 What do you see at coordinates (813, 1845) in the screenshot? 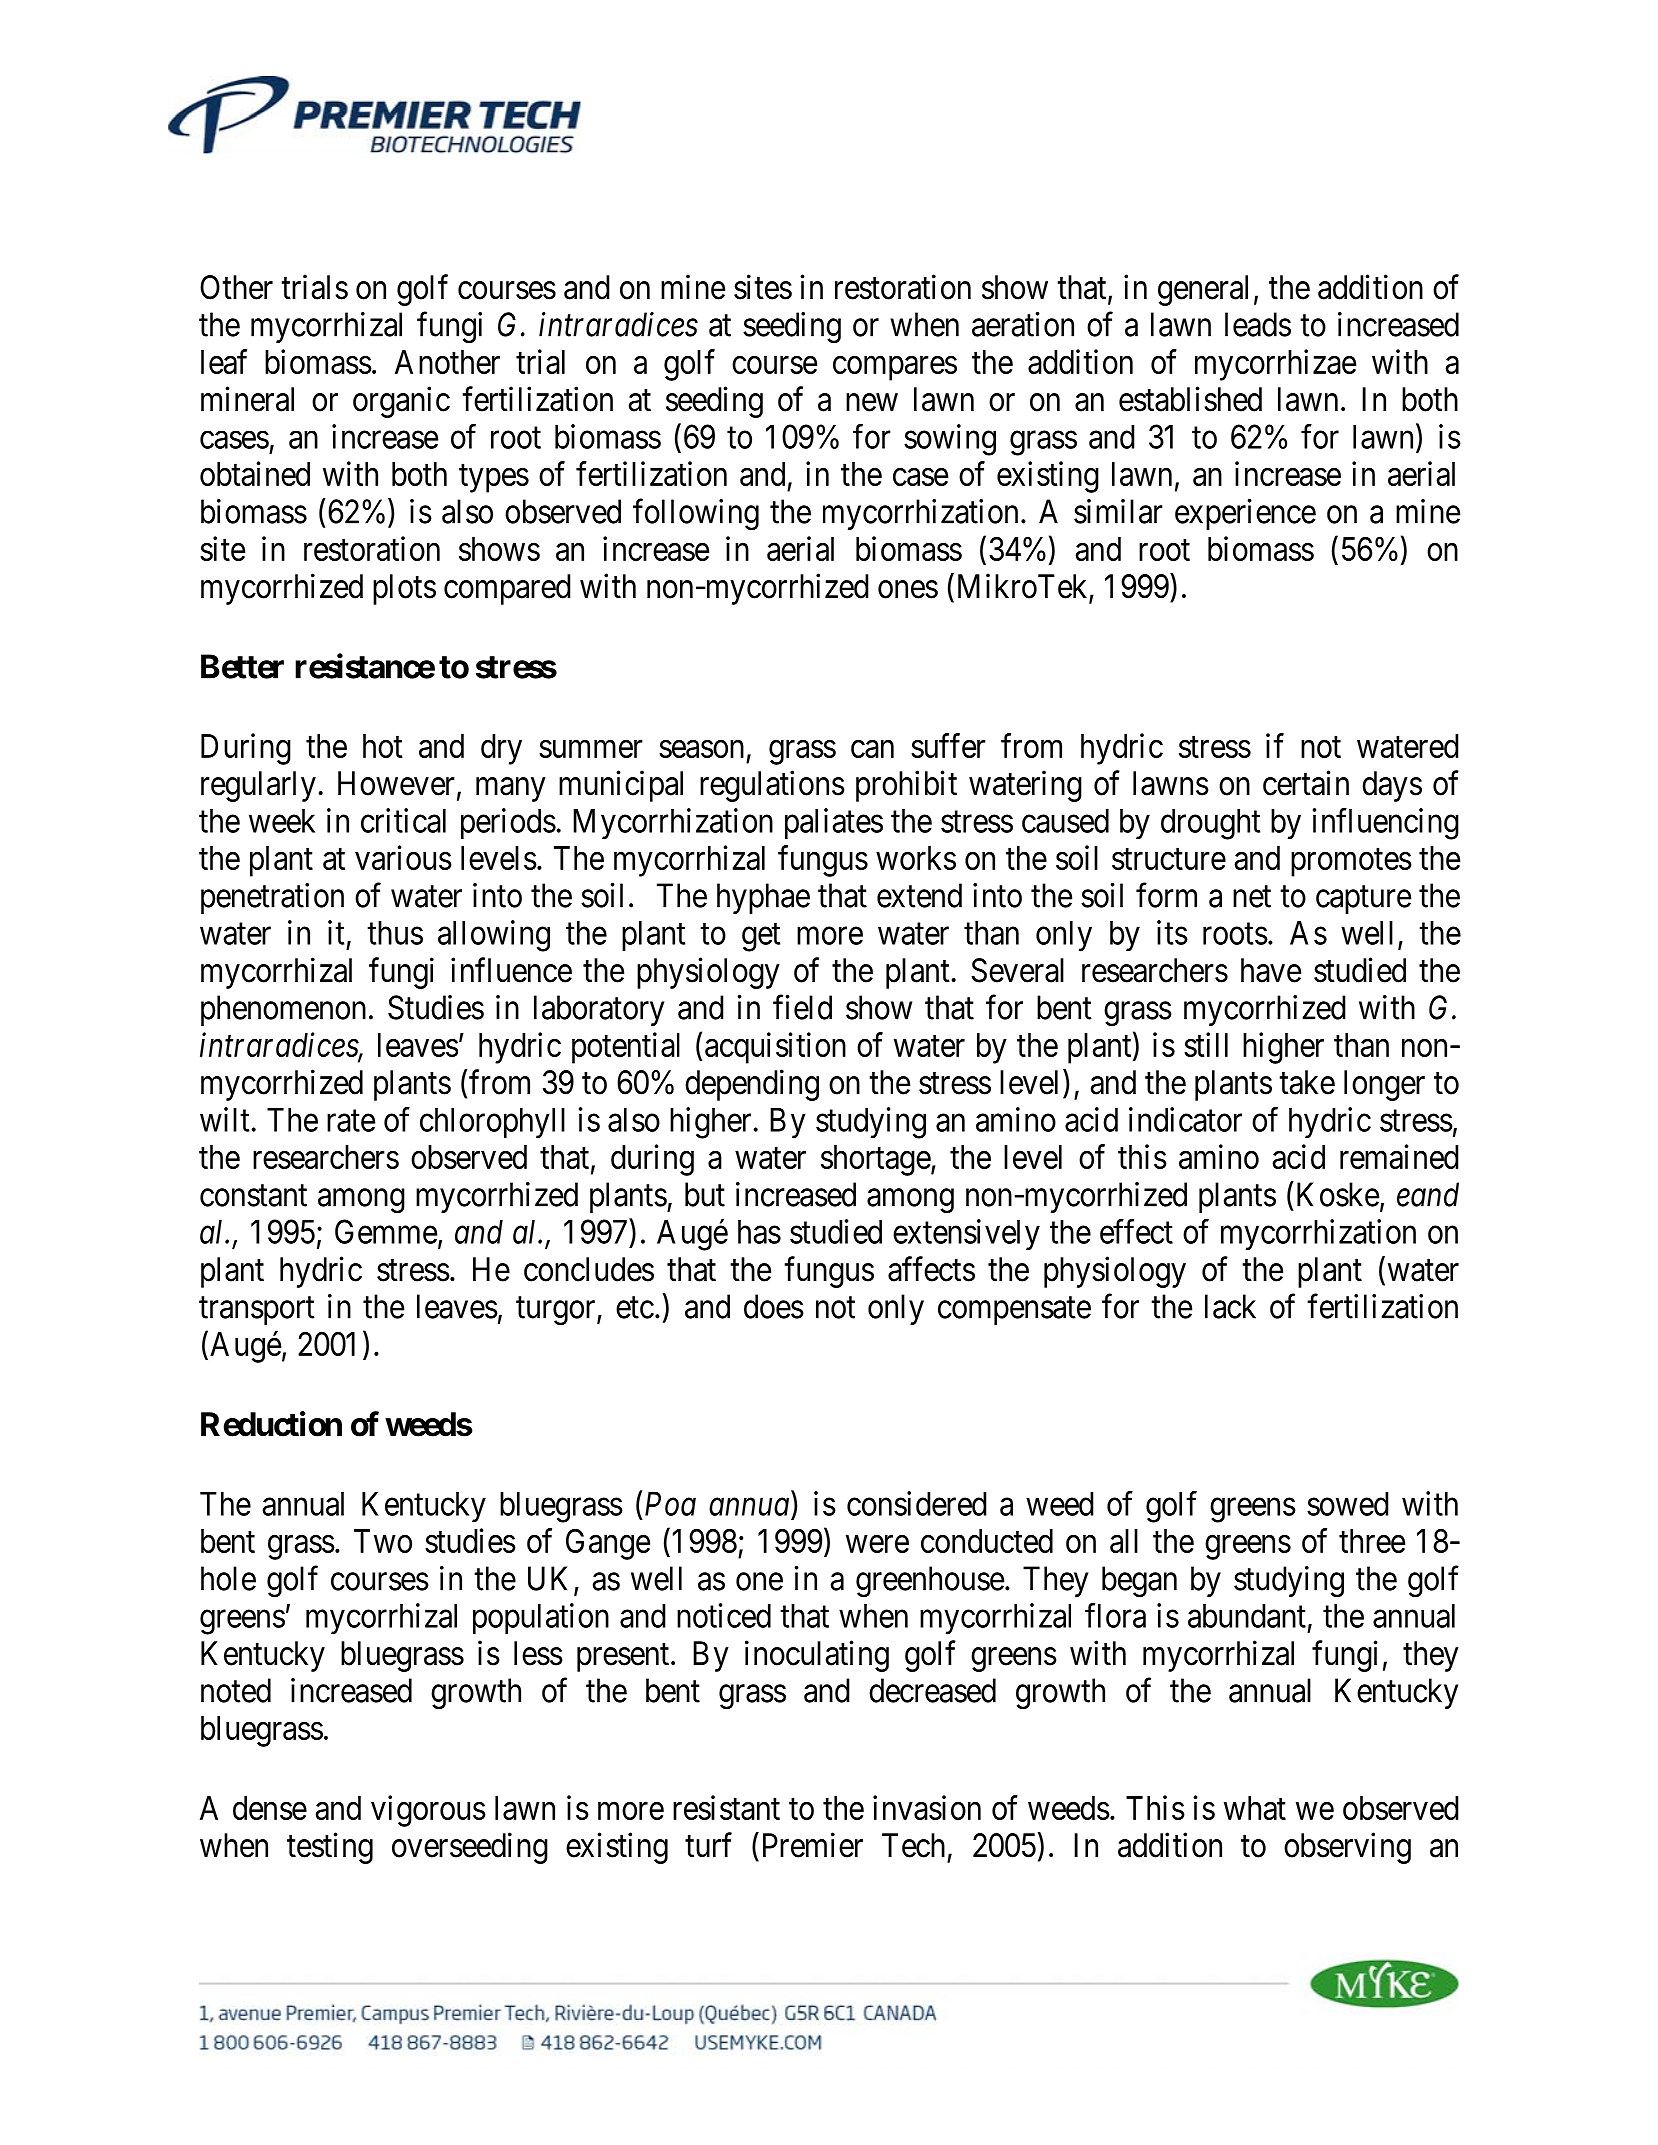
I see `Premier` at bounding box center [813, 1845].
